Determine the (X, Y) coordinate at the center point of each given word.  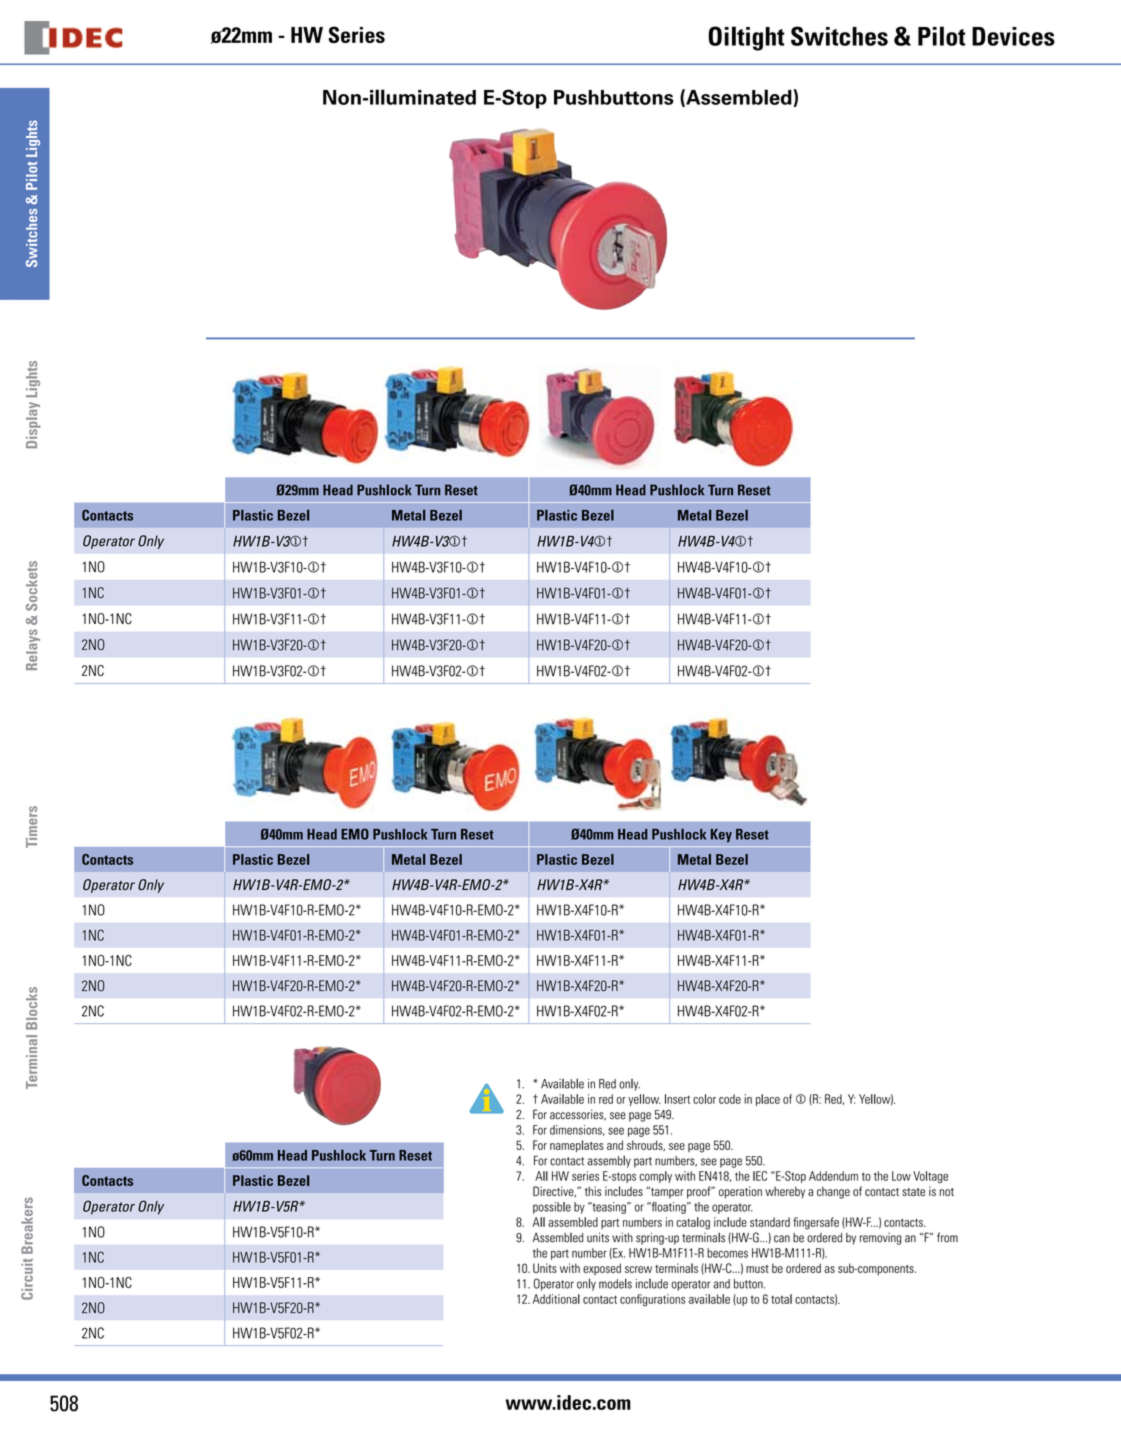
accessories (578, 1114)
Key (721, 836)
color (704, 1099)
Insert (677, 1099)
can (782, 1239)
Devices (1013, 36)
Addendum (833, 1176)
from (947, 1237)
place (768, 1100)
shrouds (646, 1145)
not (947, 1192)
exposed (602, 1269)
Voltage (930, 1177)
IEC (760, 1176)
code (730, 1099)
